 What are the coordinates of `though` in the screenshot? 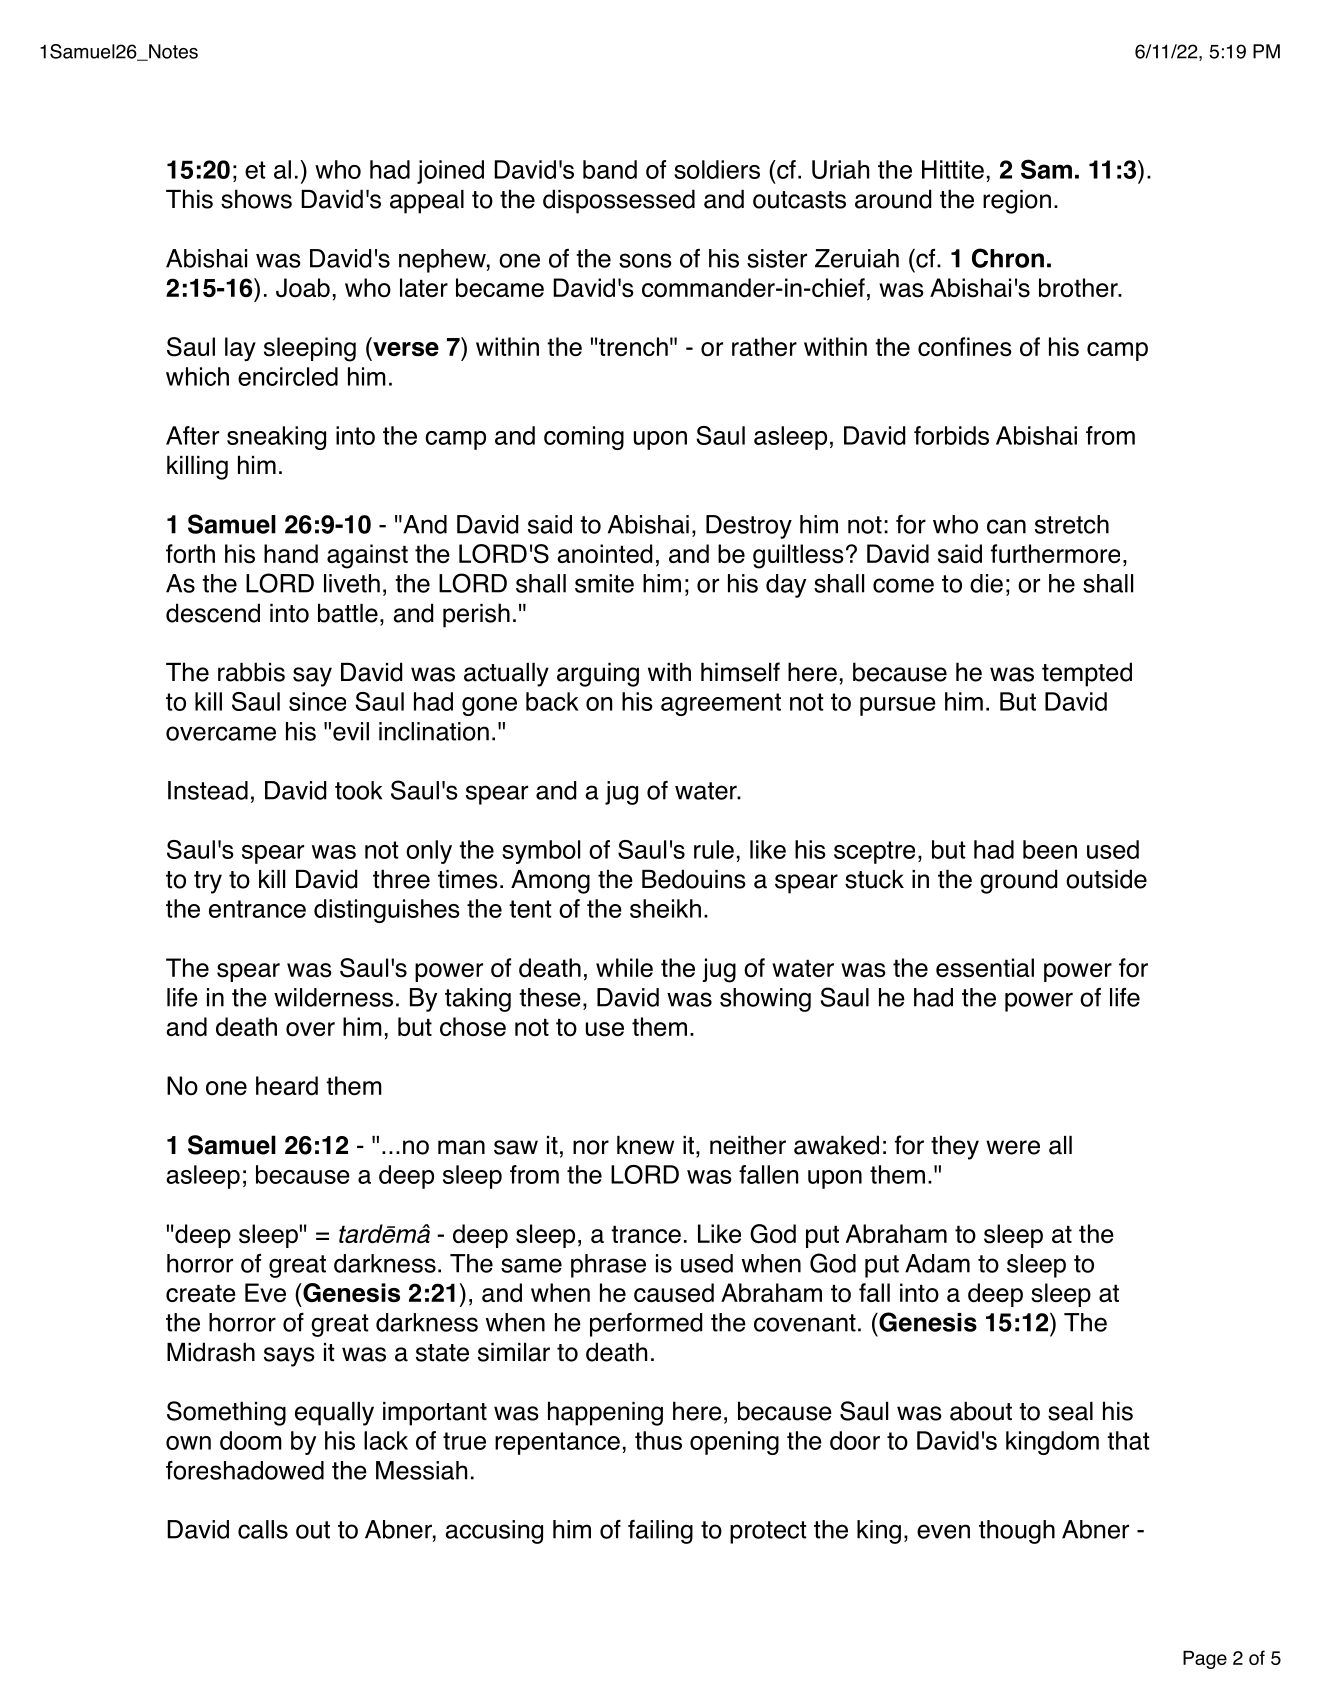 It's located at (1017, 1532).
